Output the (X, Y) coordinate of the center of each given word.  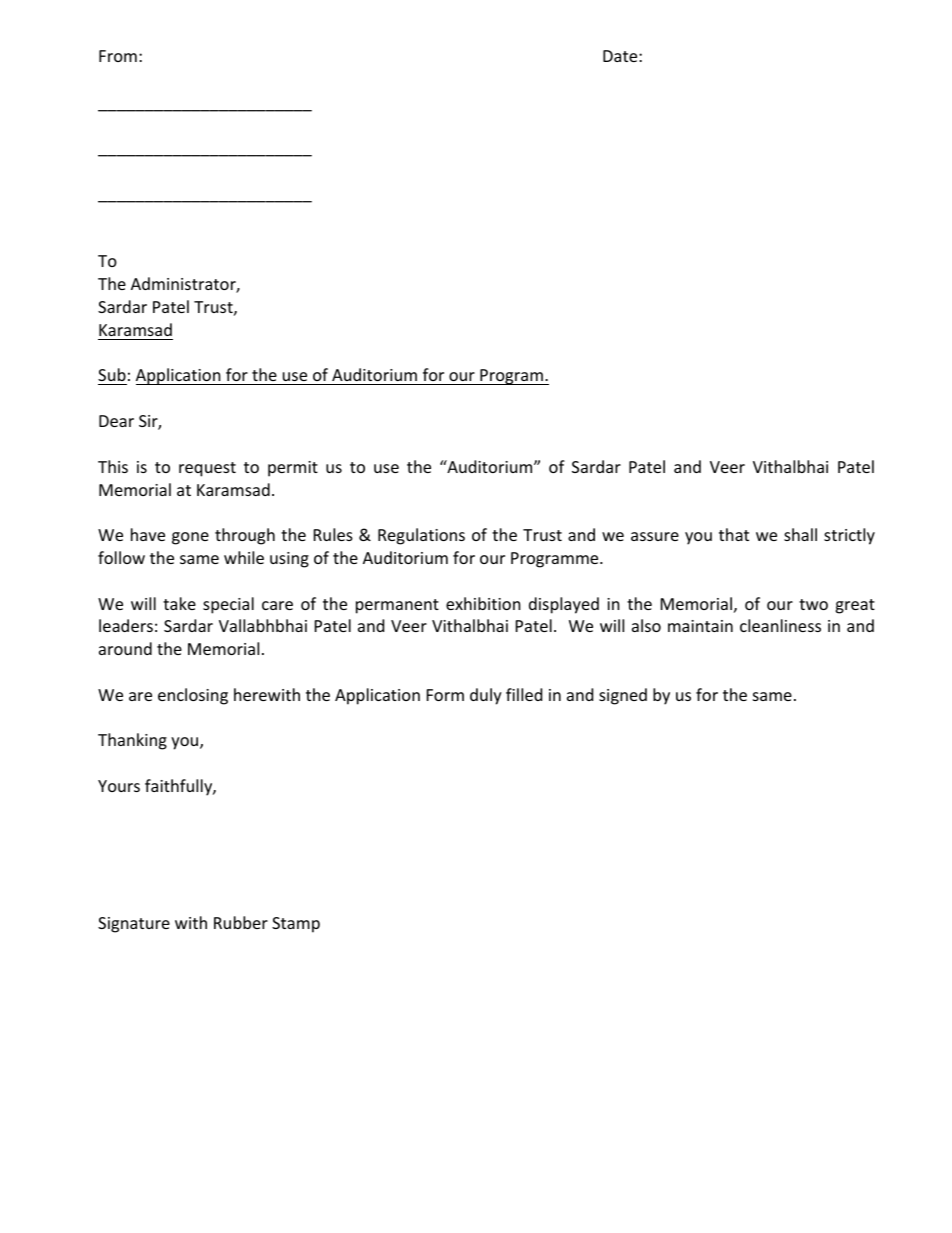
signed (623, 696)
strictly (849, 536)
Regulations (421, 536)
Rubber (241, 922)
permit (293, 469)
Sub (112, 374)
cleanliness (780, 625)
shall (800, 534)
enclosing (193, 696)
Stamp (296, 925)
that (734, 534)
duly (486, 696)
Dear (116, 421)
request (207, 469)
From (118, 56)
